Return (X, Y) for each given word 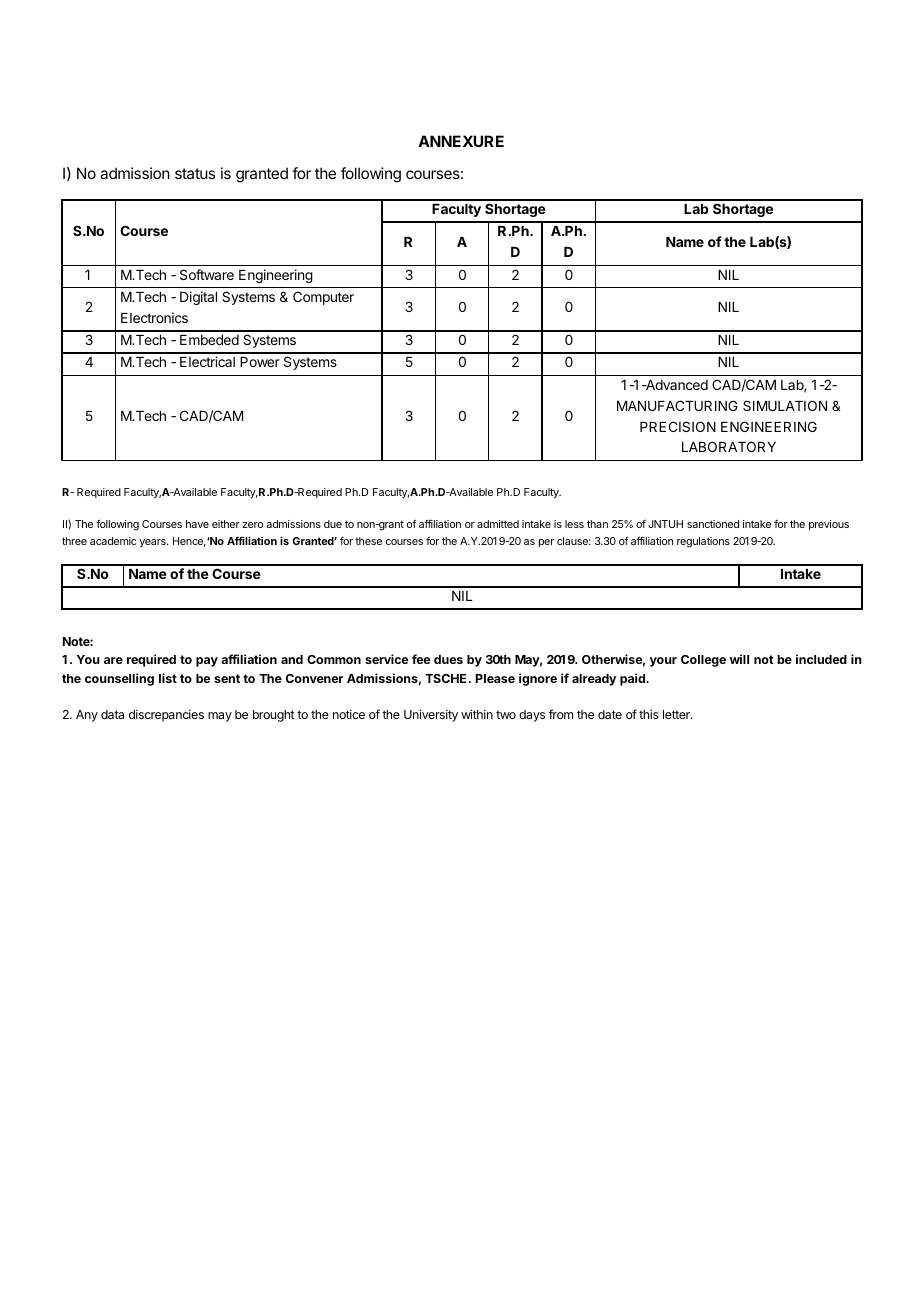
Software (207, 274)
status (195, 173)
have (197, 524)
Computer (323, 298)
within (477, 714)
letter (677, 714)
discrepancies (166, 715)
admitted (498, 524)
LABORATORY (729, 446)
